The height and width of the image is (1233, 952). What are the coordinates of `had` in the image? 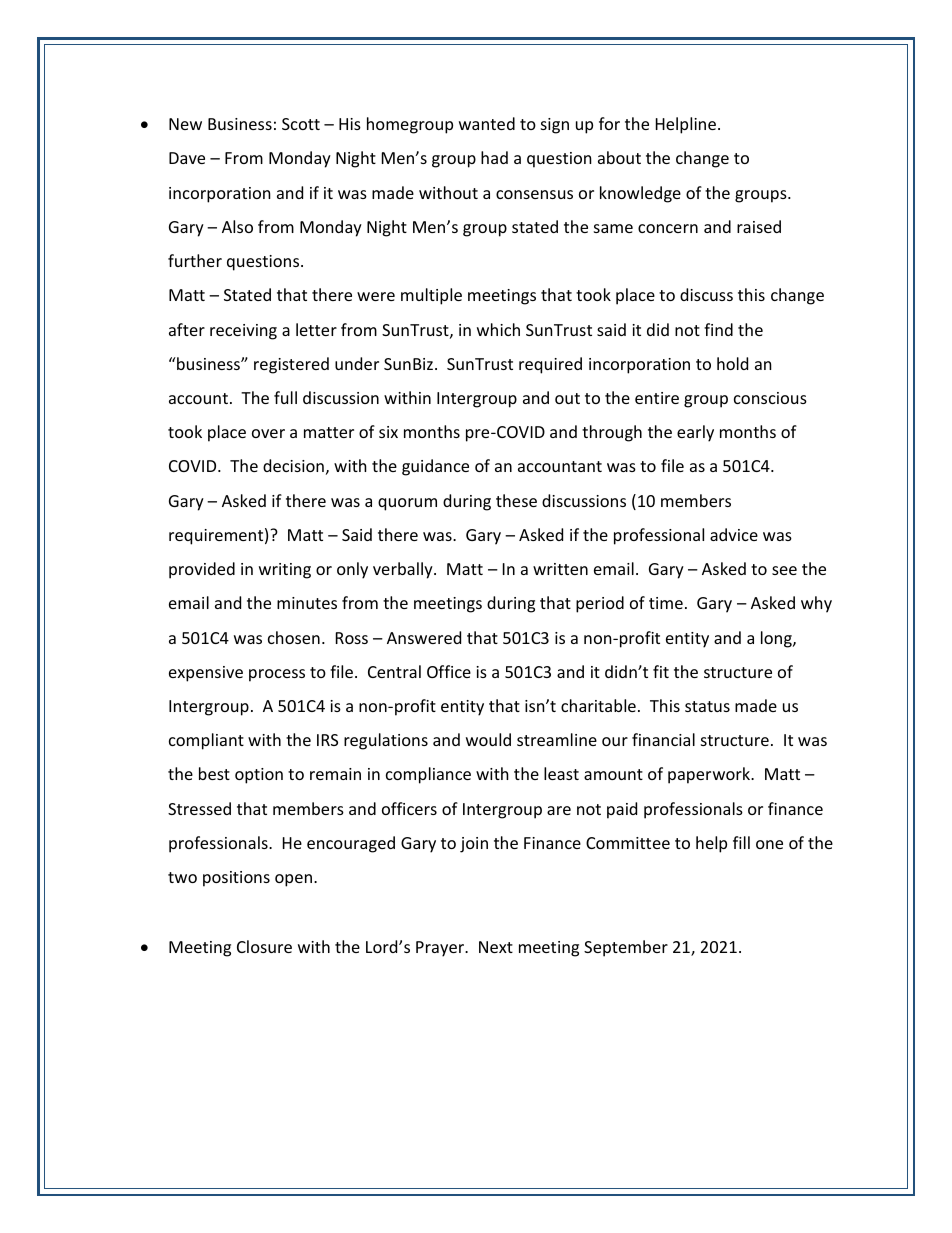 It's located at (494, 157).
